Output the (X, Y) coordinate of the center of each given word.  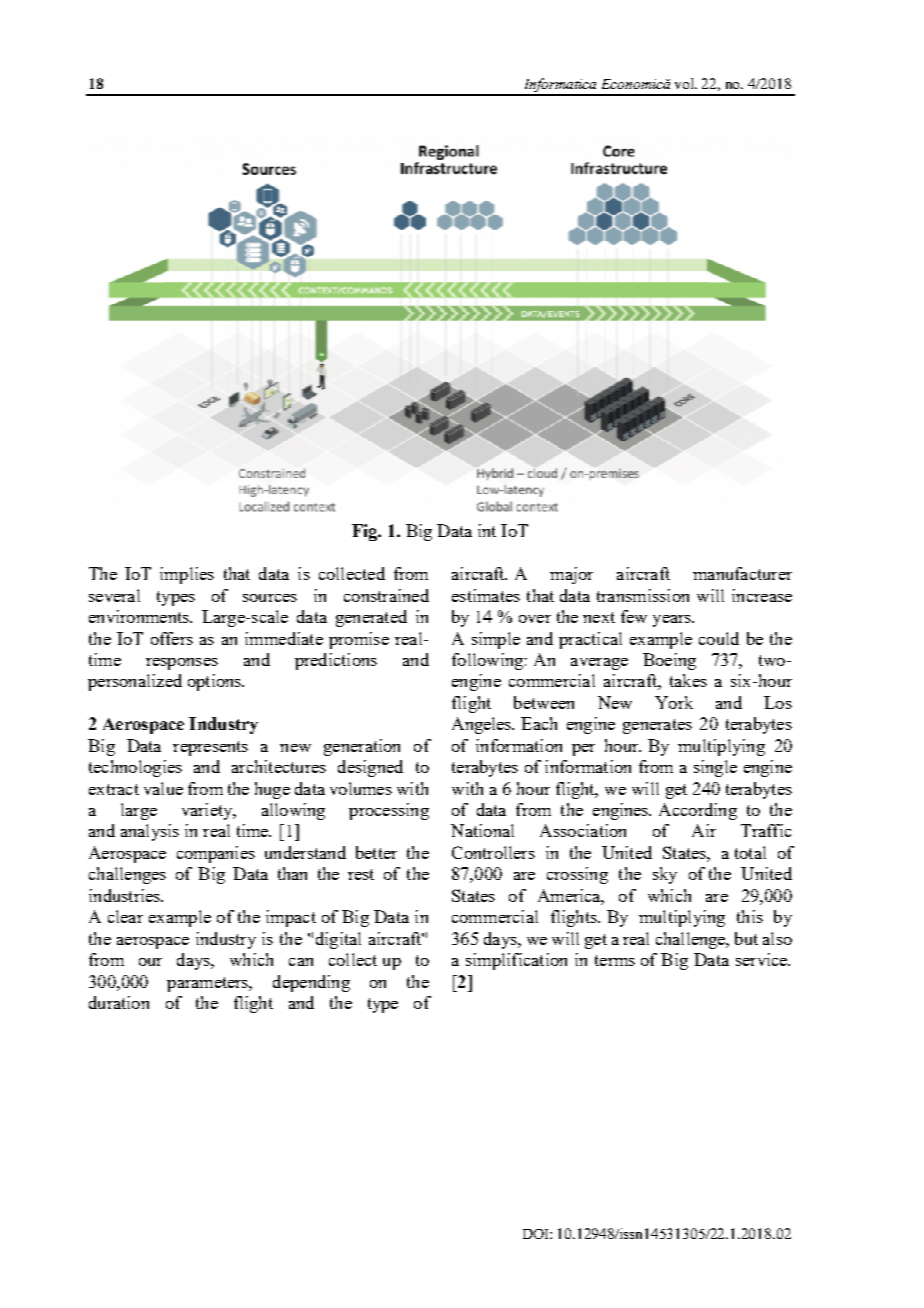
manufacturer (742, 573)
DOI (537, 1234)
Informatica (560, 86)
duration (119, 1002)
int (487, 530)
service (763, 959)
